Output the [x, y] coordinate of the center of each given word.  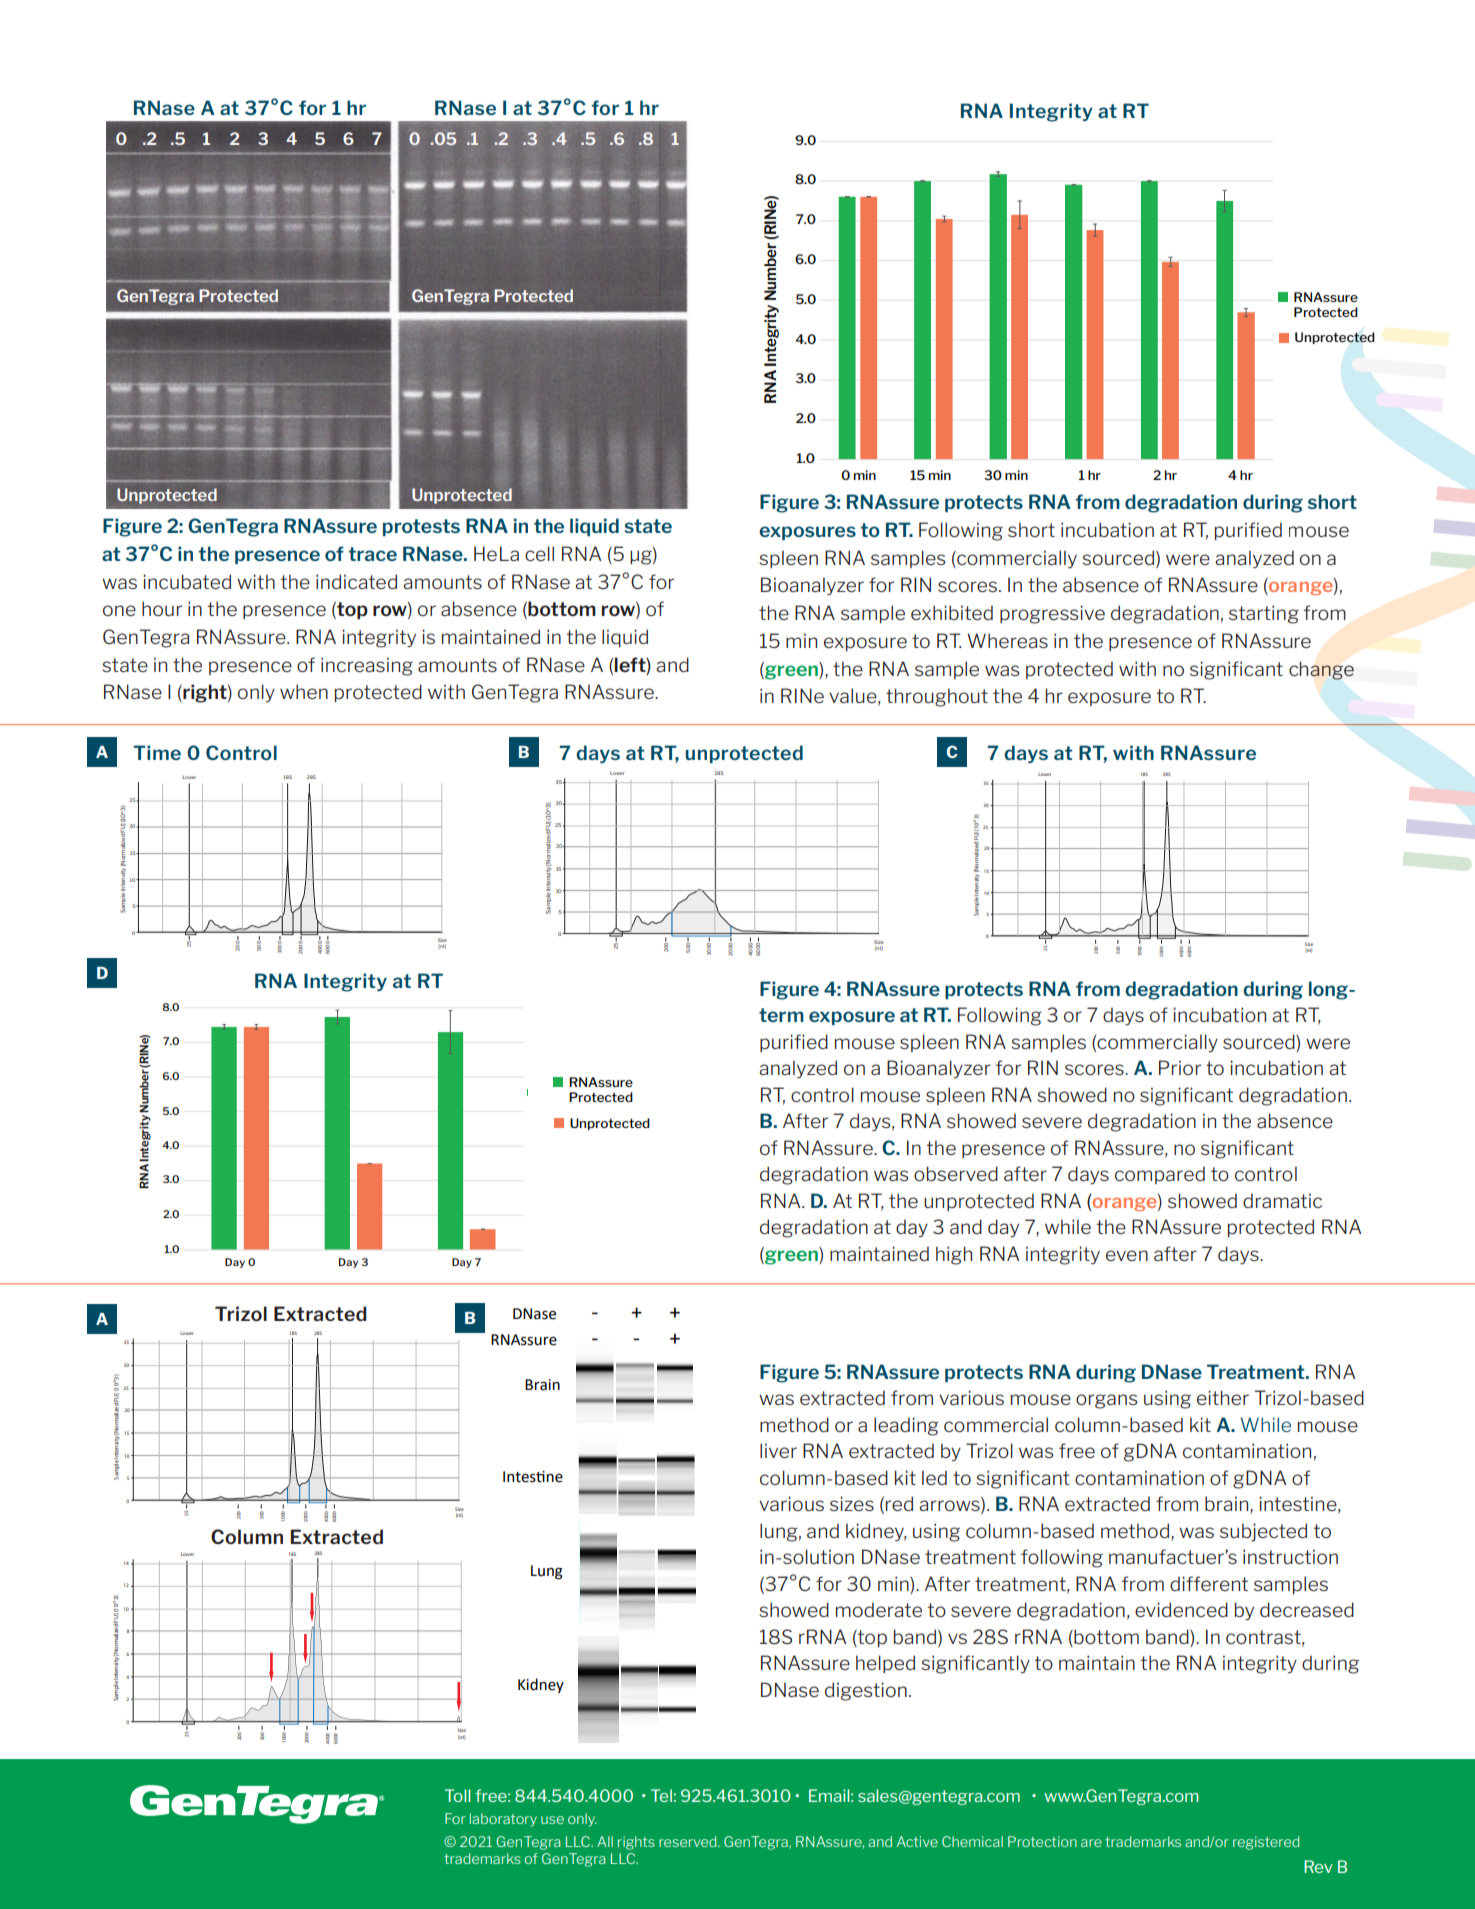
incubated [187, 581]
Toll [457, 1795]
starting [1264, 614]
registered [1266, 1843]
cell [539, 553]
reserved [689, 1841]
